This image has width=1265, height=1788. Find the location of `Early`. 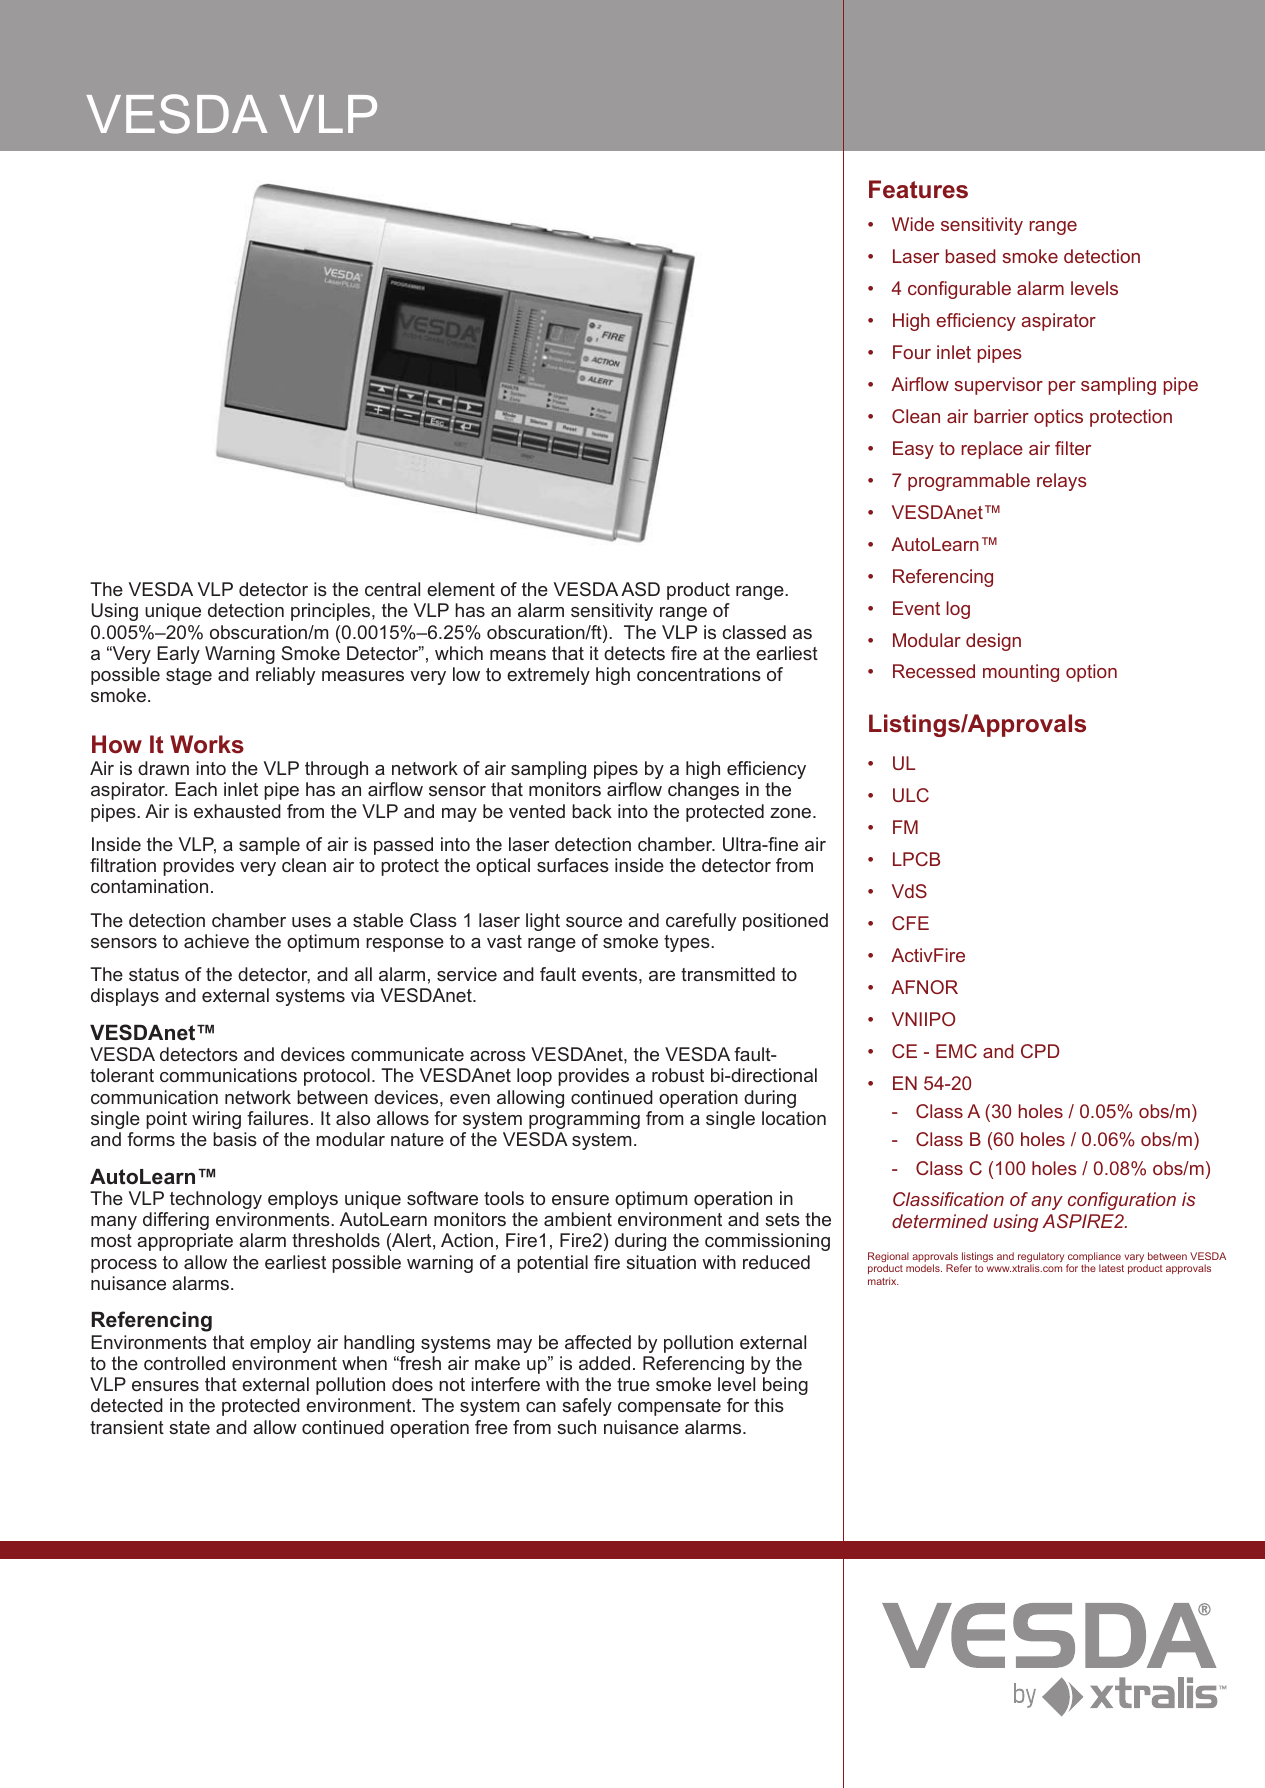

Early is located at coordinates (178, 655).
